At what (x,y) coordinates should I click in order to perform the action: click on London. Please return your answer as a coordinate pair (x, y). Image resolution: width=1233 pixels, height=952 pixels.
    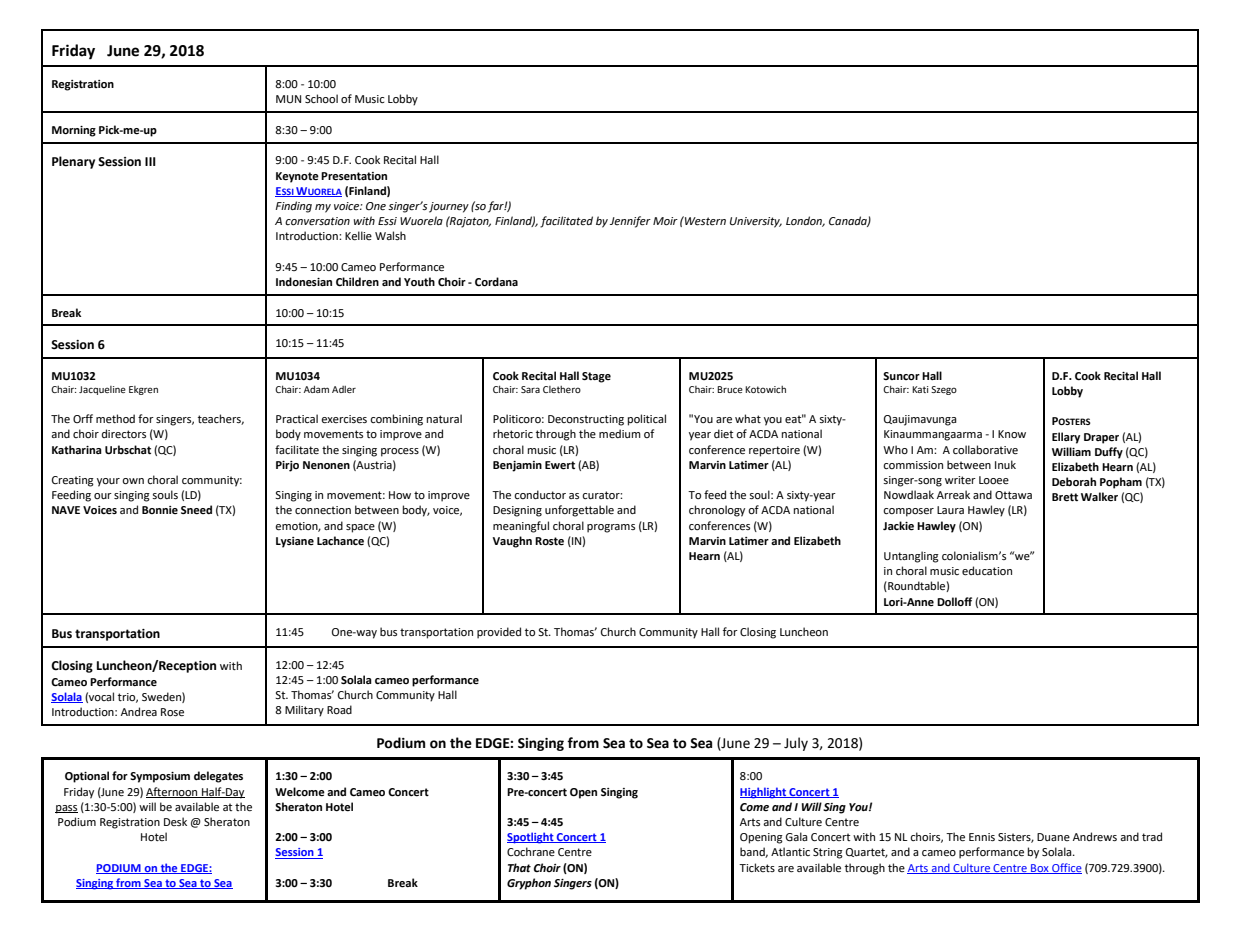
    Looking at the image, I should click on (805, 221).
